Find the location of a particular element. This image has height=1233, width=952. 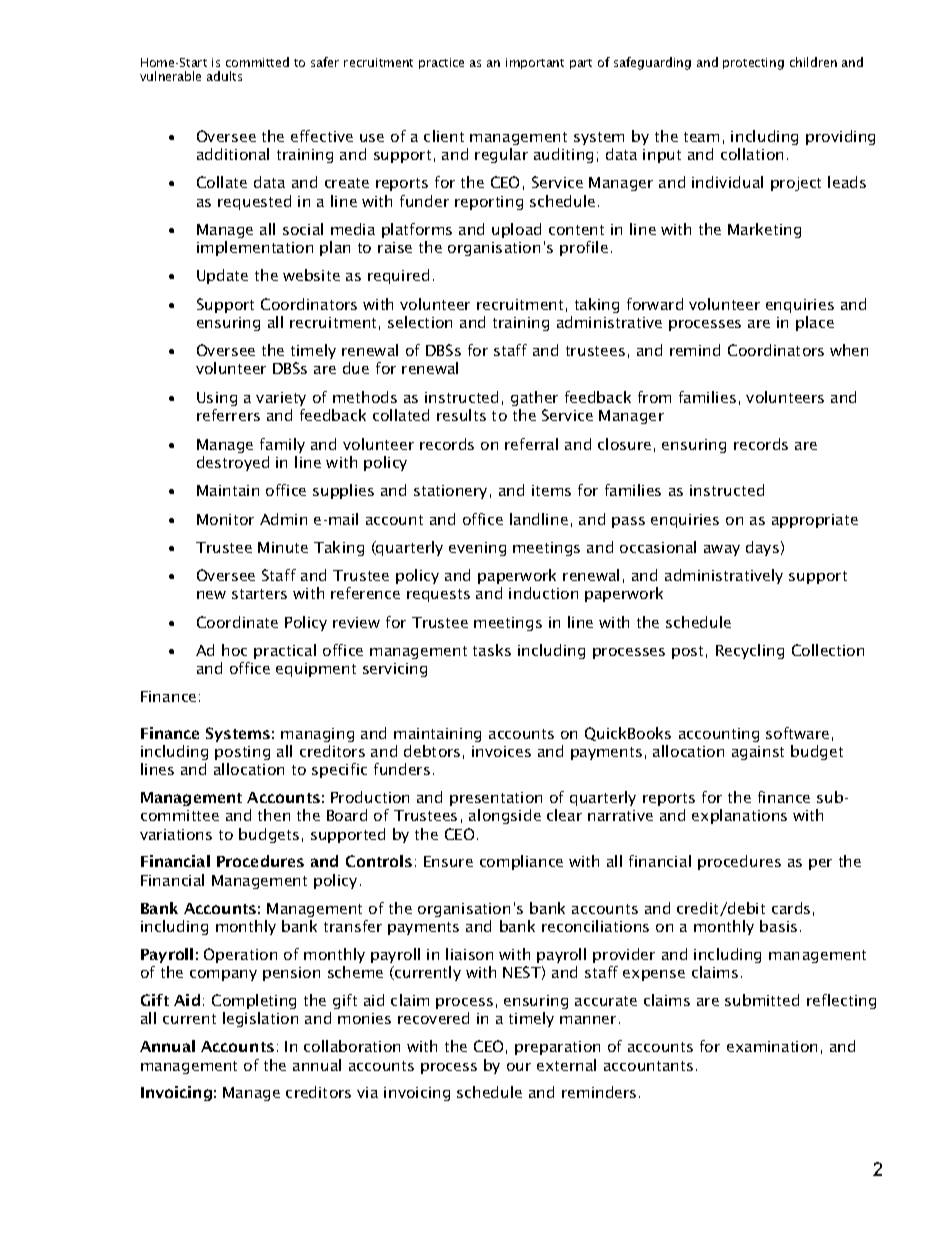

examination is located at coordinates (772, 1046).
